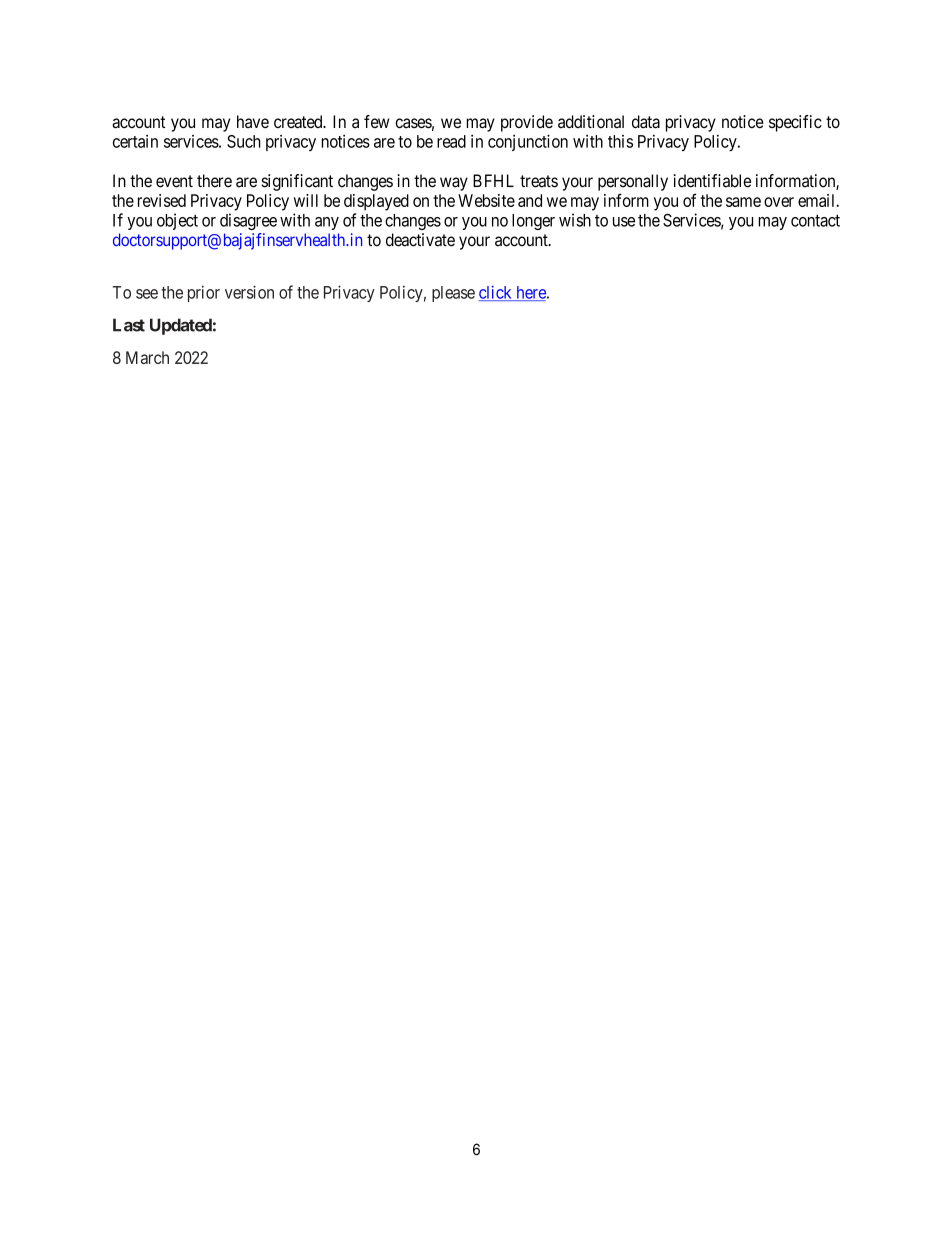 The width and height of the page is (952, 1233). I want to click on object, so click(177, 221).
